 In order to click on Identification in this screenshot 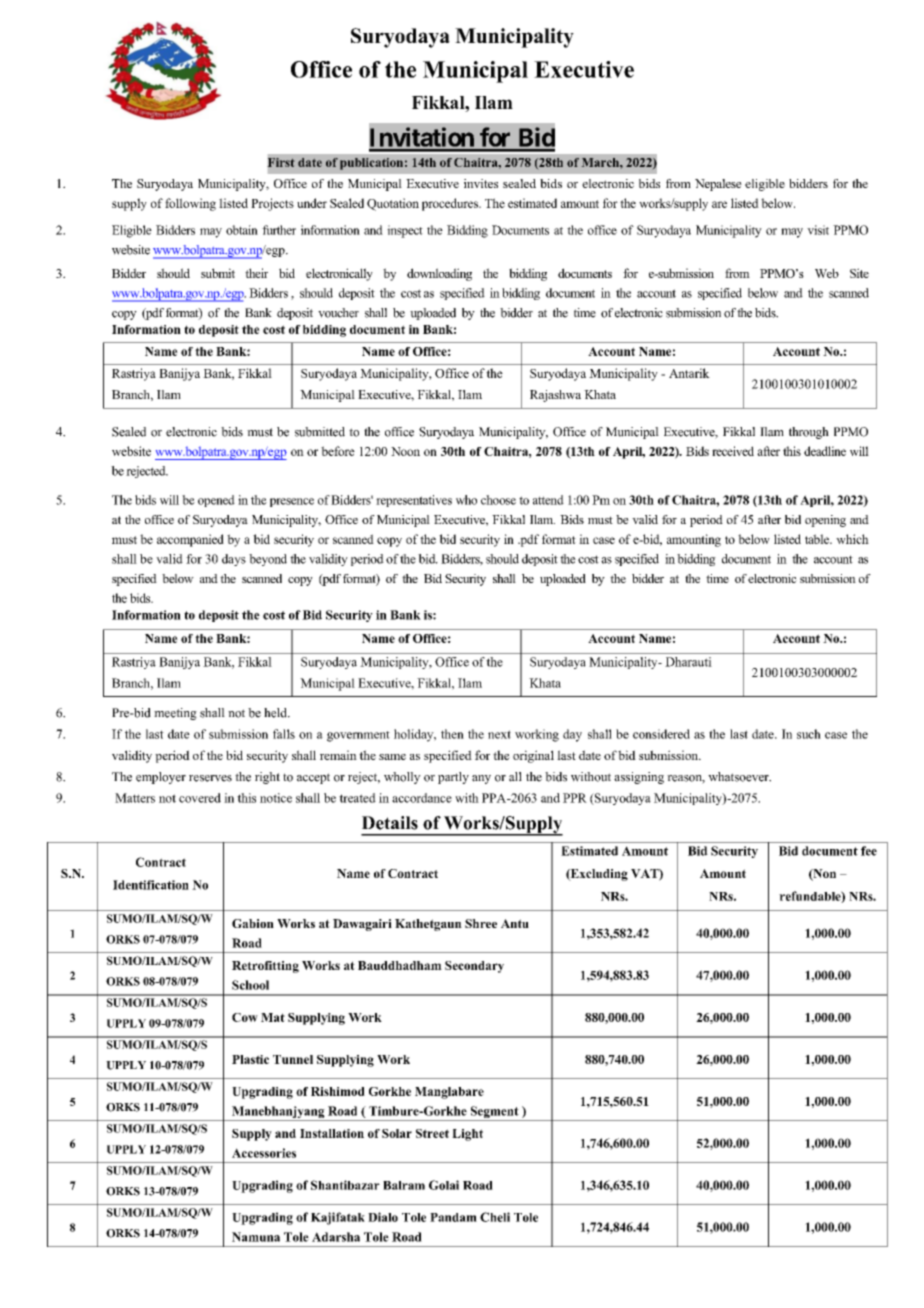, I will do `click(151, 885)`.
